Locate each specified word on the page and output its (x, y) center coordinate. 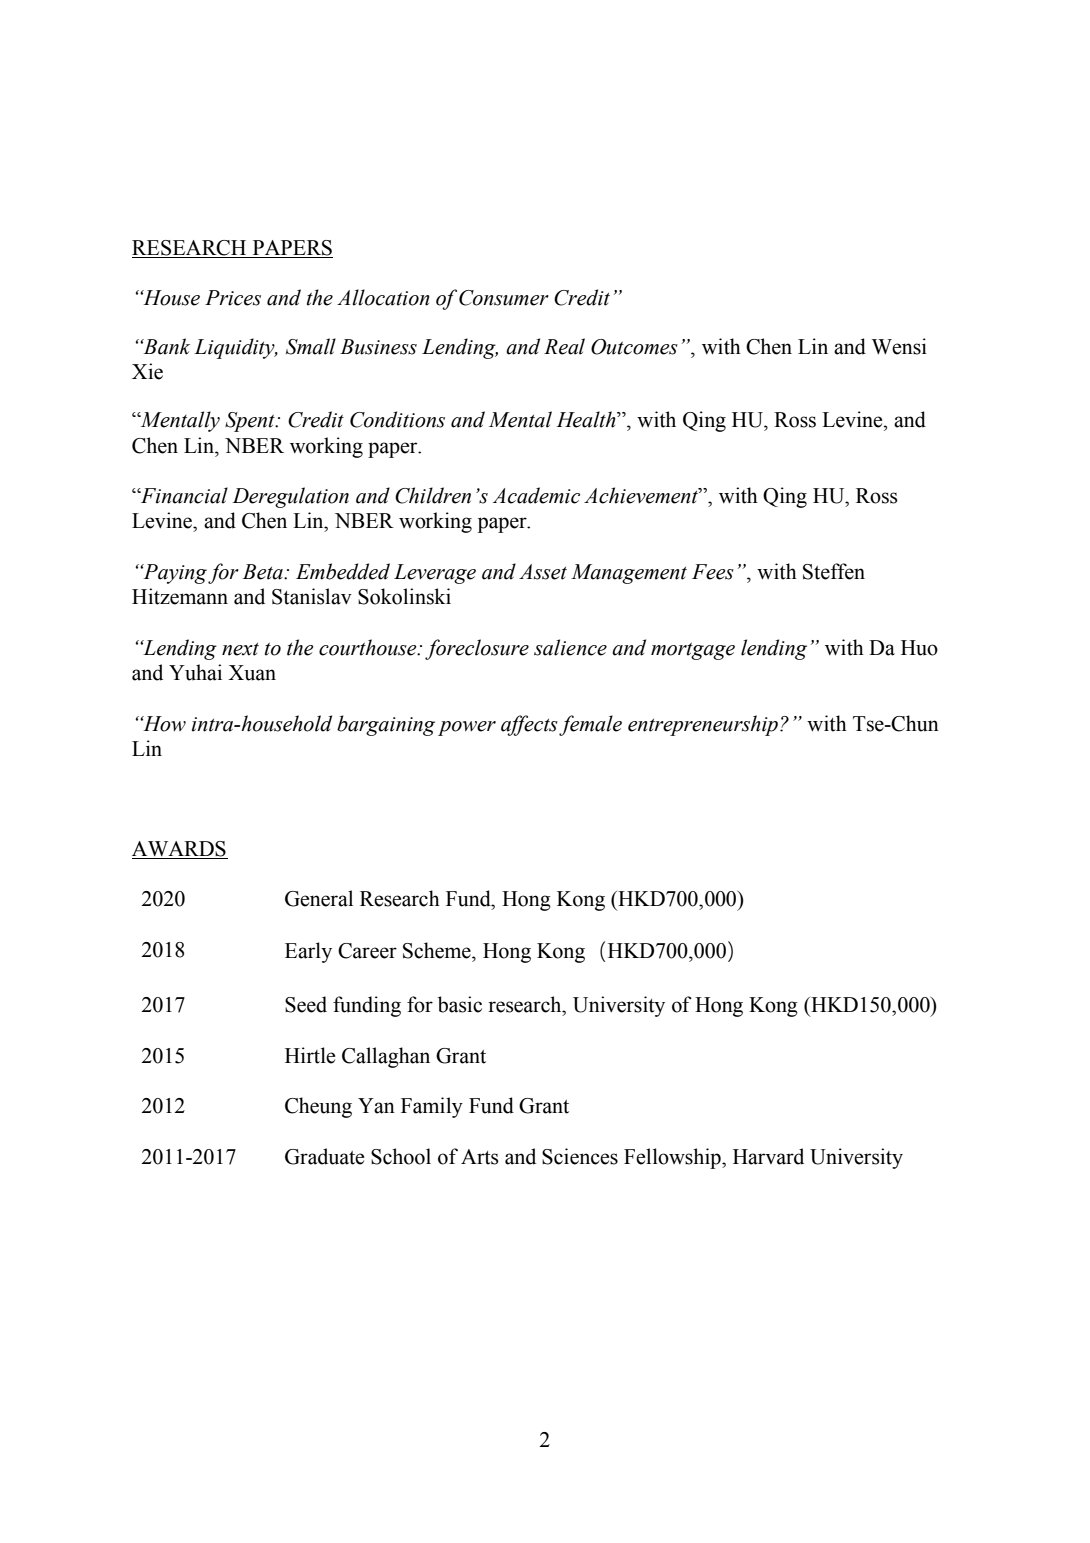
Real (564, 346)
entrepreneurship (704, 725)
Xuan (252, 673)
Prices (233, 298)
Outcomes (634, 347)
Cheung (318, 1107)
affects (529, 725)
